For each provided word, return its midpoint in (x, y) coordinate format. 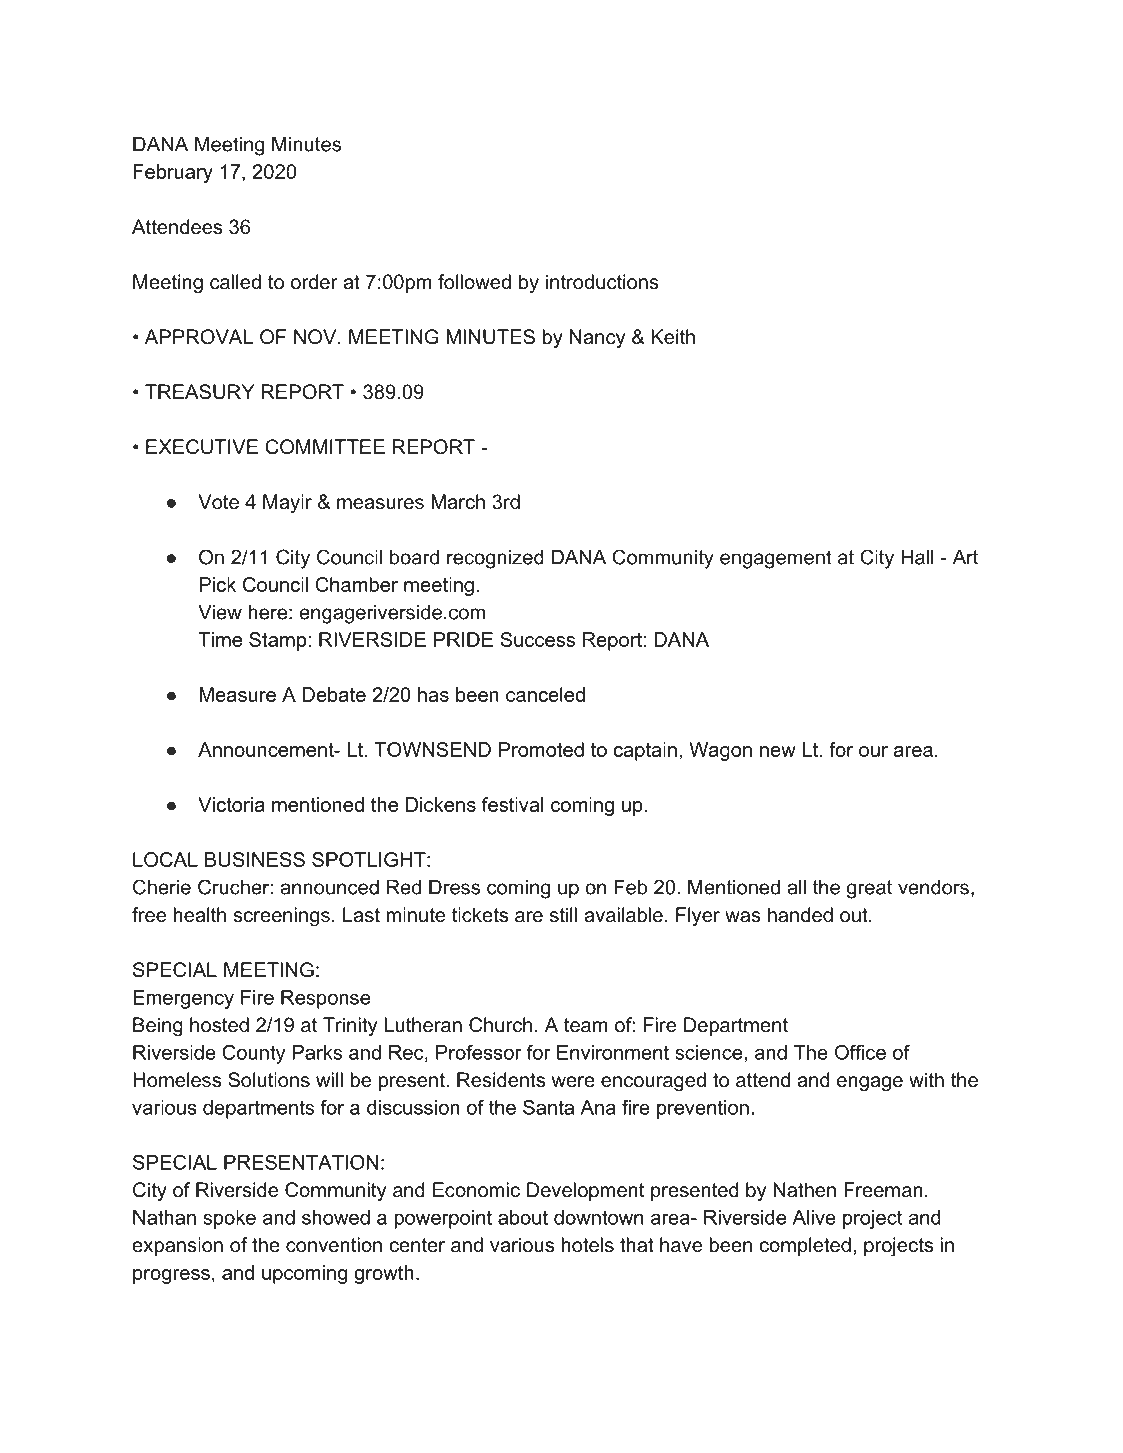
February (173, 173)
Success (537, 639)
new (778, 751)
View (220, 612)
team (586, 1025)
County (254, 1054)
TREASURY (199, 392)
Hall (917, 557)
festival (512, 804)
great (869, 889)
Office (860, 1052)
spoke (229, 1219)
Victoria (231, 804)
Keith (673, 337)
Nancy (597, 338)
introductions (602, 282)
